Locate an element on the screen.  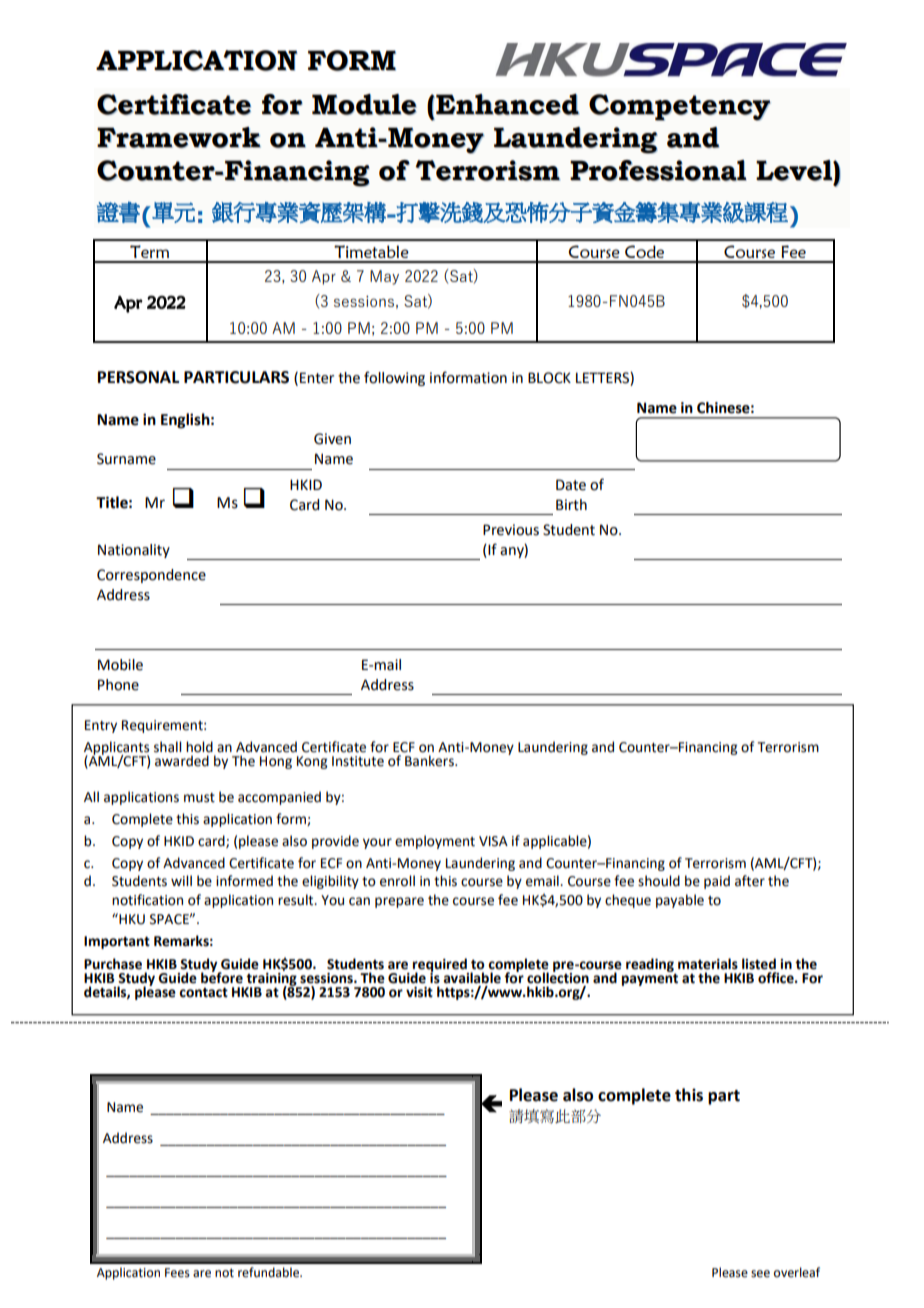
Code is located at coordinates (644, 251).
